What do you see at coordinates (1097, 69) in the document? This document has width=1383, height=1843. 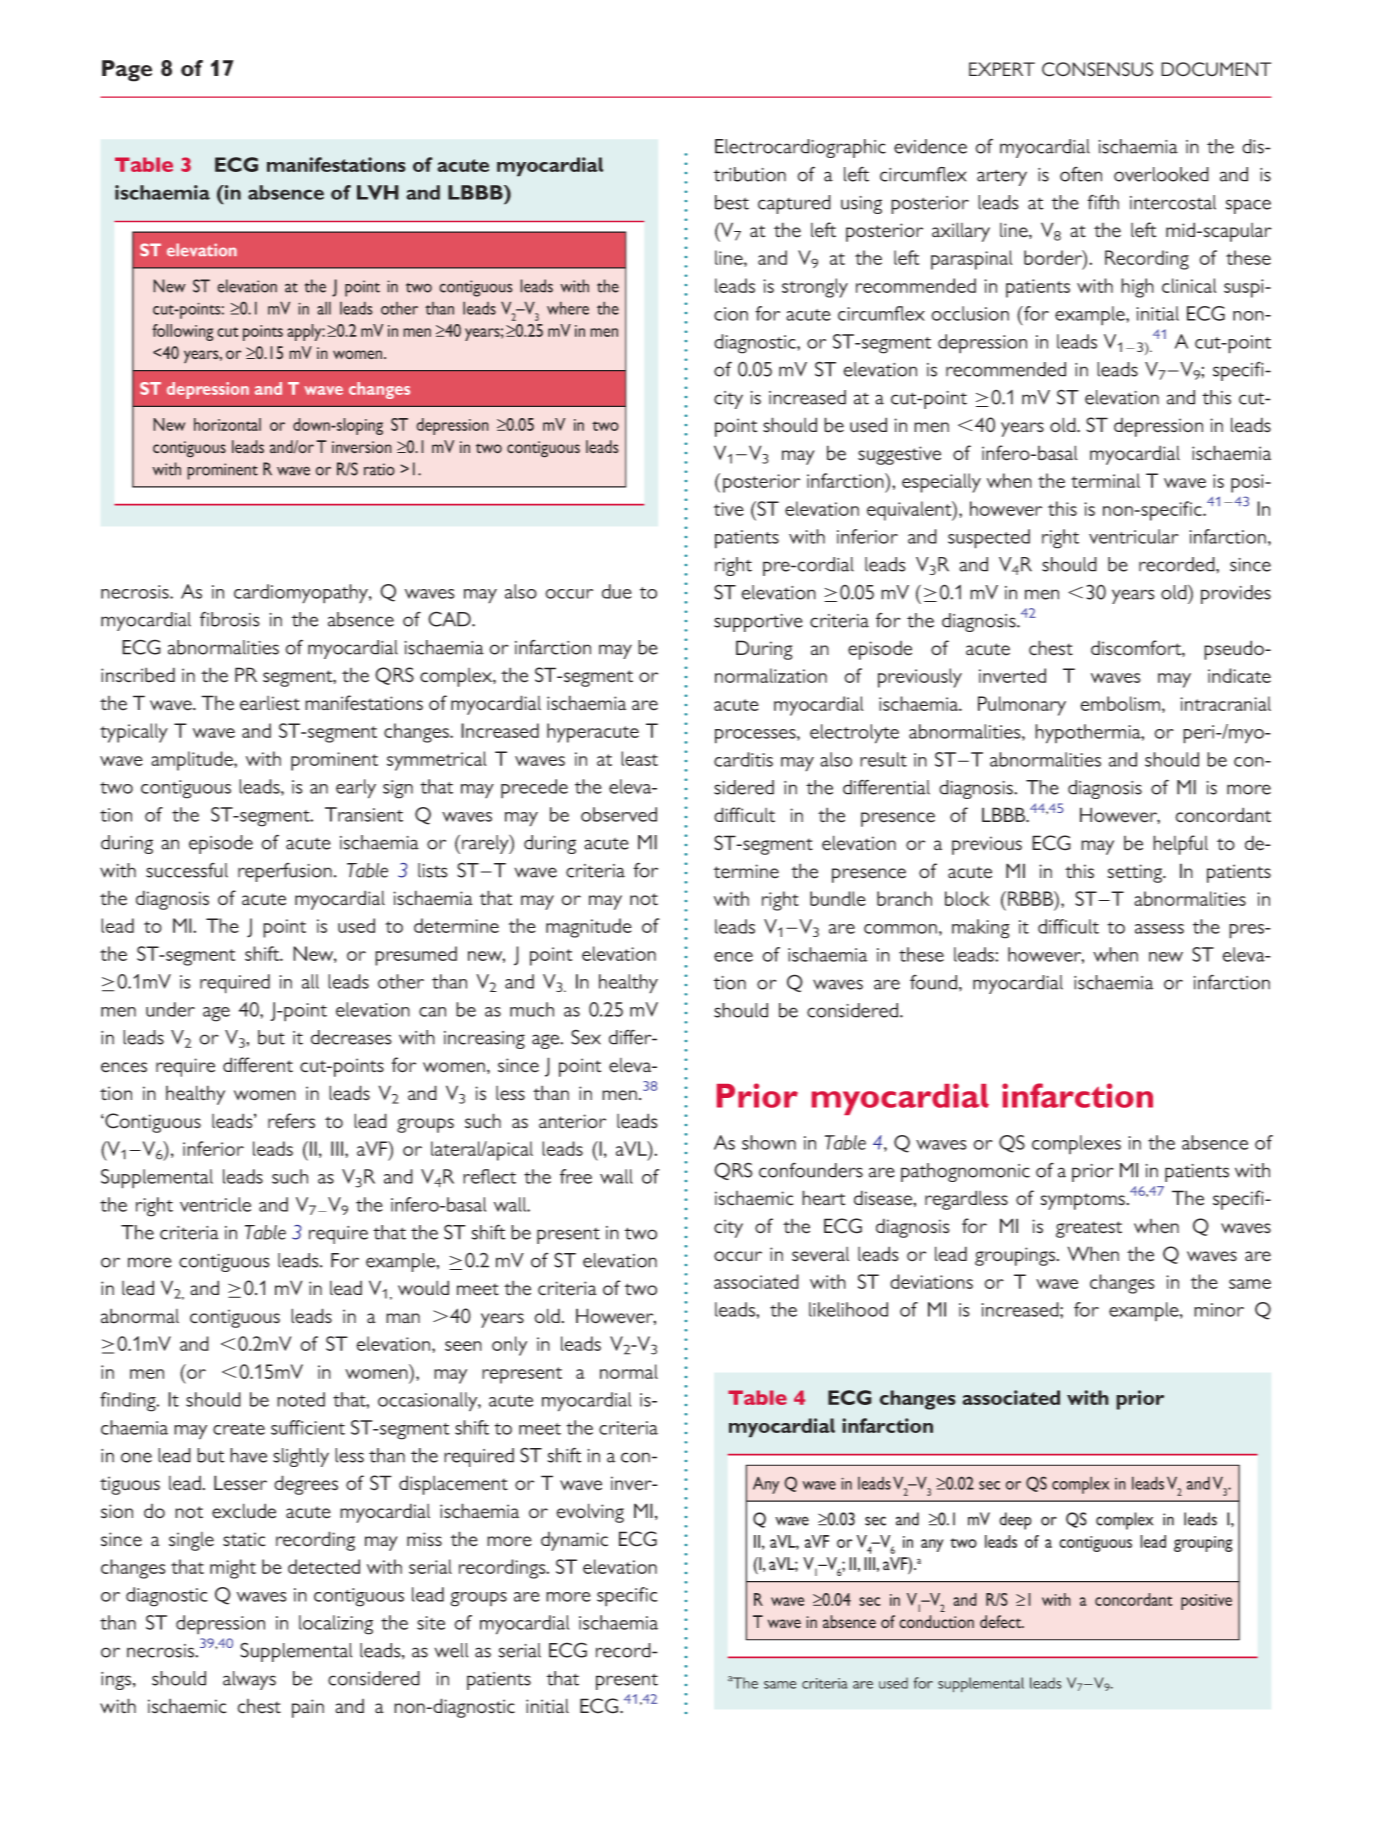 I see `CONSENSUS` at bounding box center [1097, 69].
